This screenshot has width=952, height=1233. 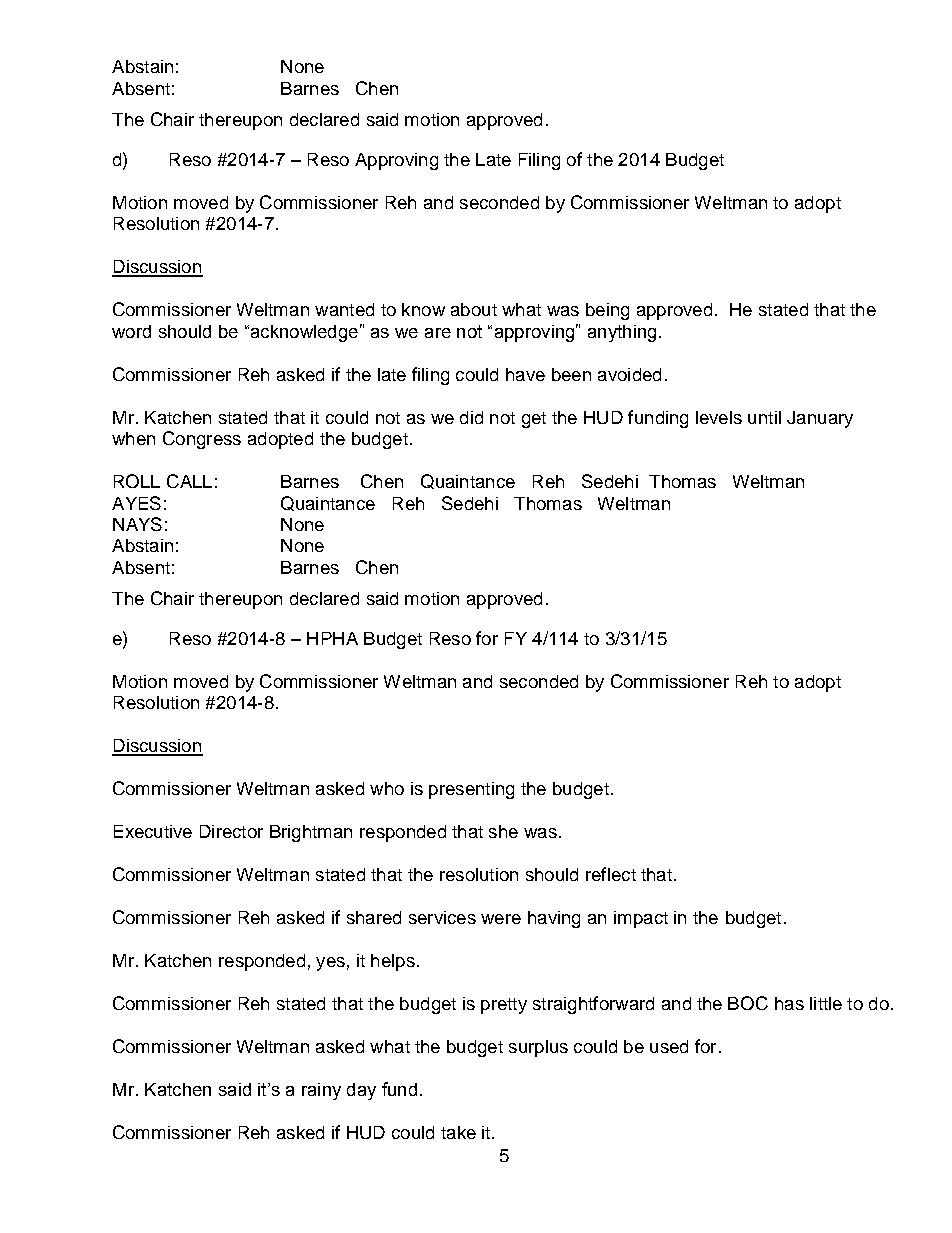 I want to click on about, so click(x=474, y=309).
